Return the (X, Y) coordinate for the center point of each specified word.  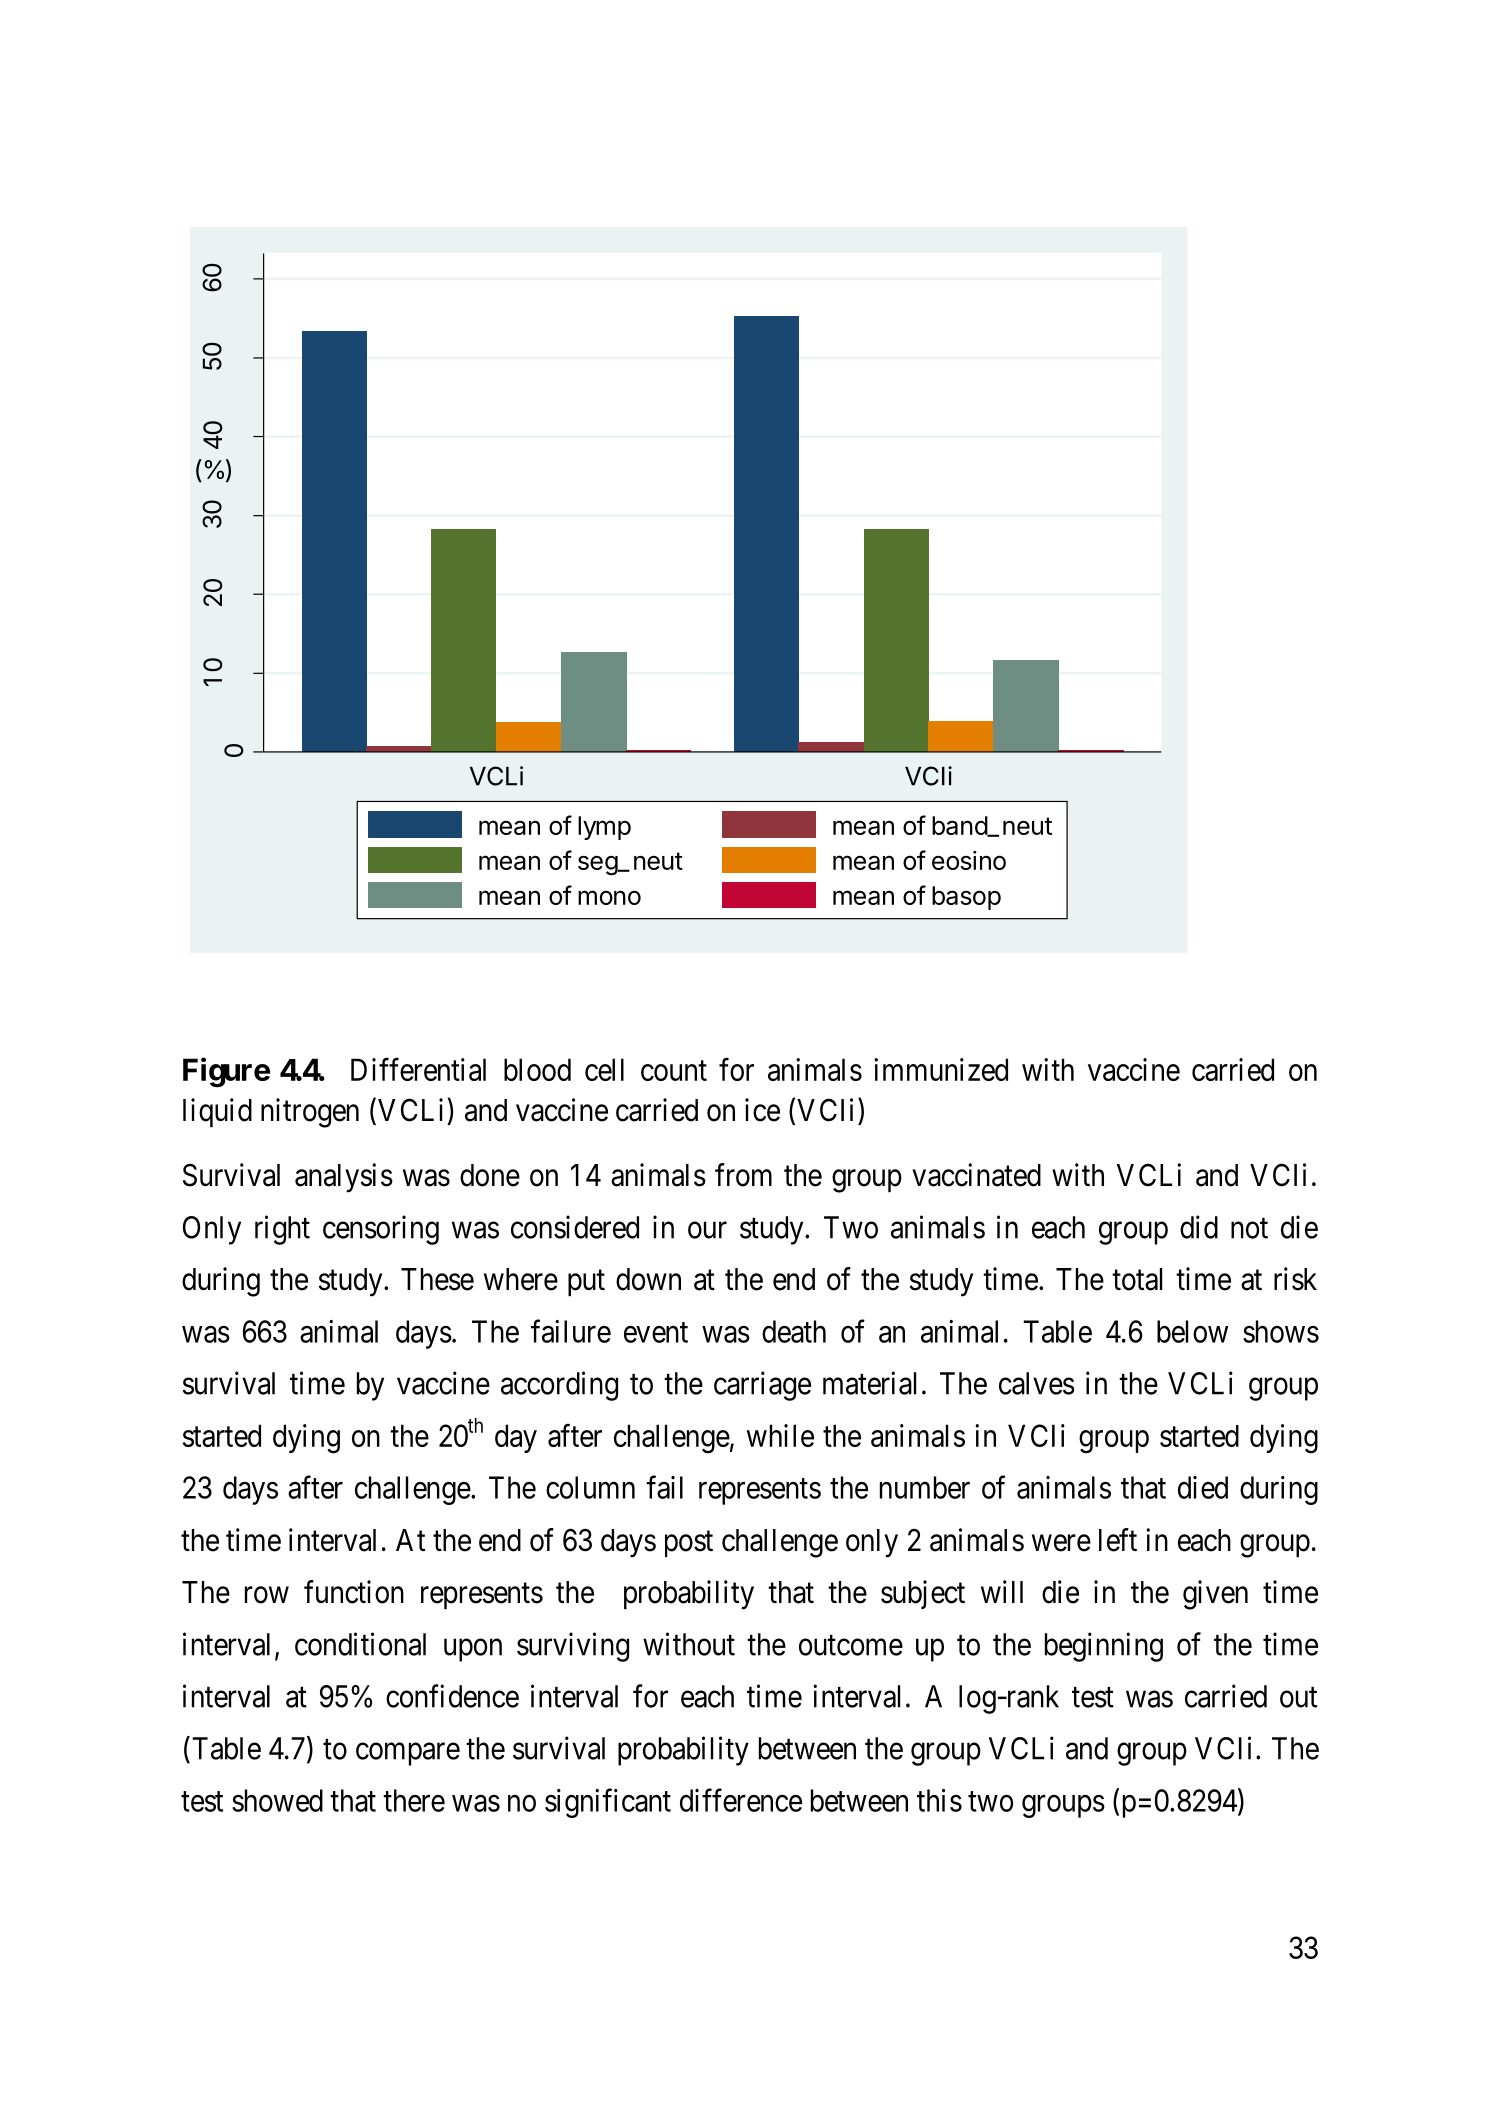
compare (408, 1754)
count (674, 1071)
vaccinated (976, 1175)
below (1192, 1331)
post (689, 1544)
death (794, 1331)
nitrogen (310, 1113)
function (354, 1592)
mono (609, 897)
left (1118, 1540)
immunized (941, 1069)
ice (762, 1110)
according (559, 1386)
